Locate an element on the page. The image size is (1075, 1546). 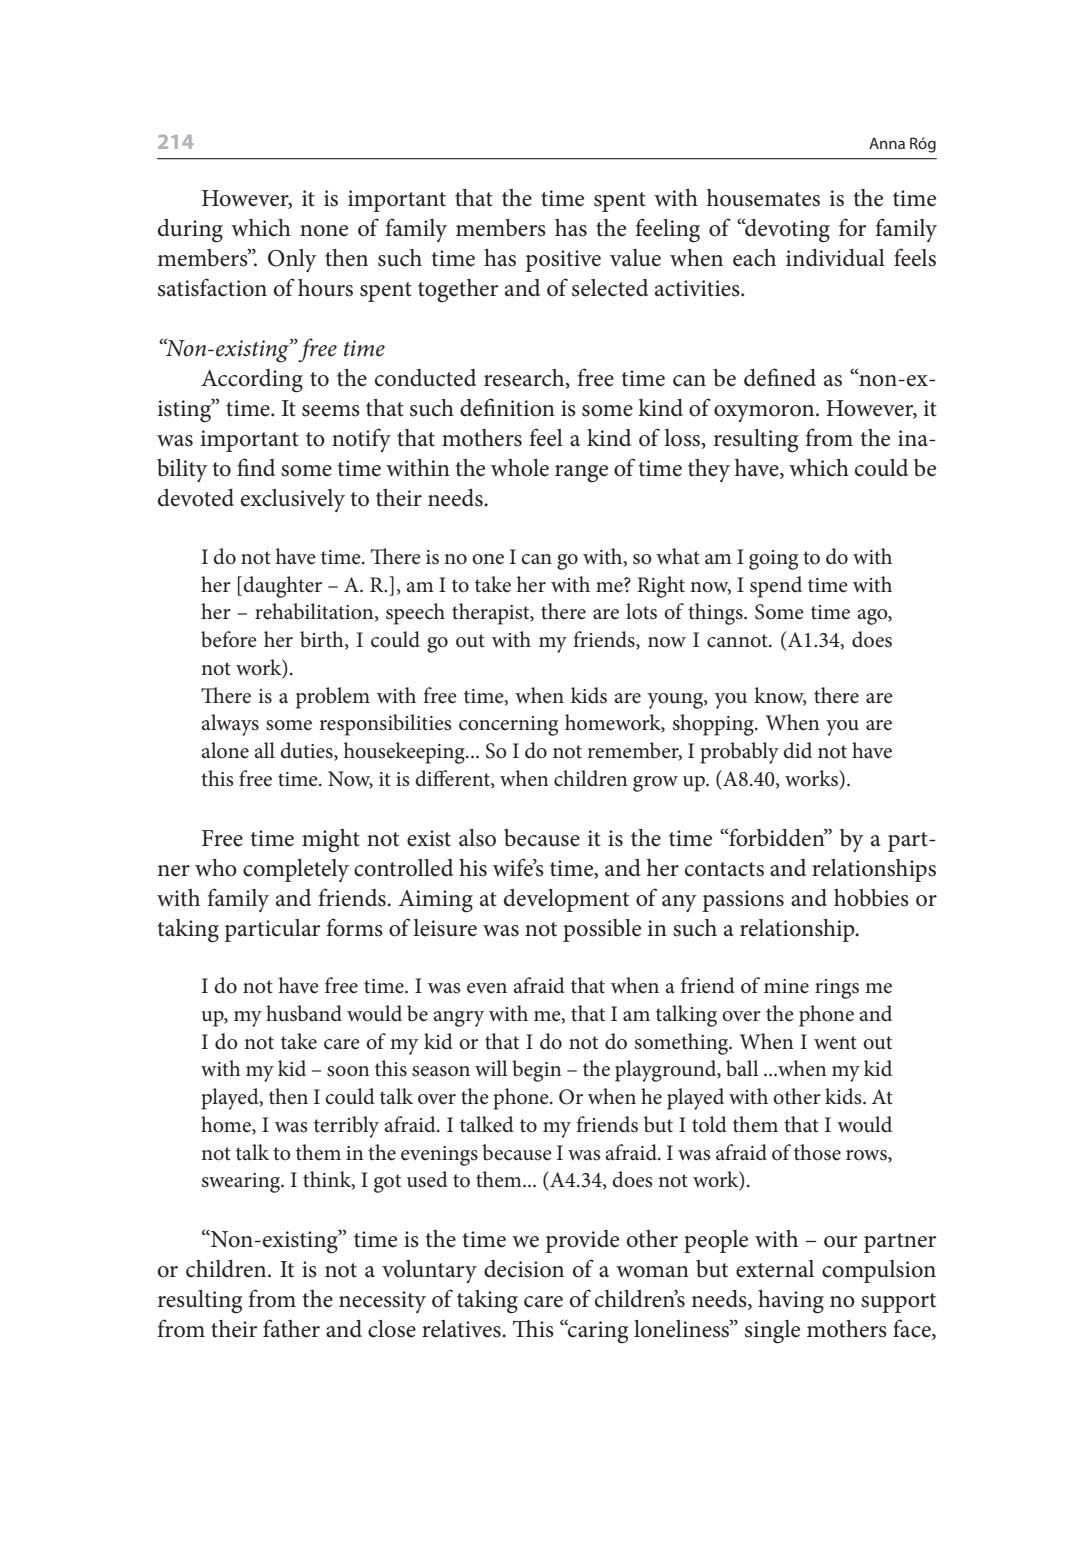
hobbies is located at coordinates (871, 898).
